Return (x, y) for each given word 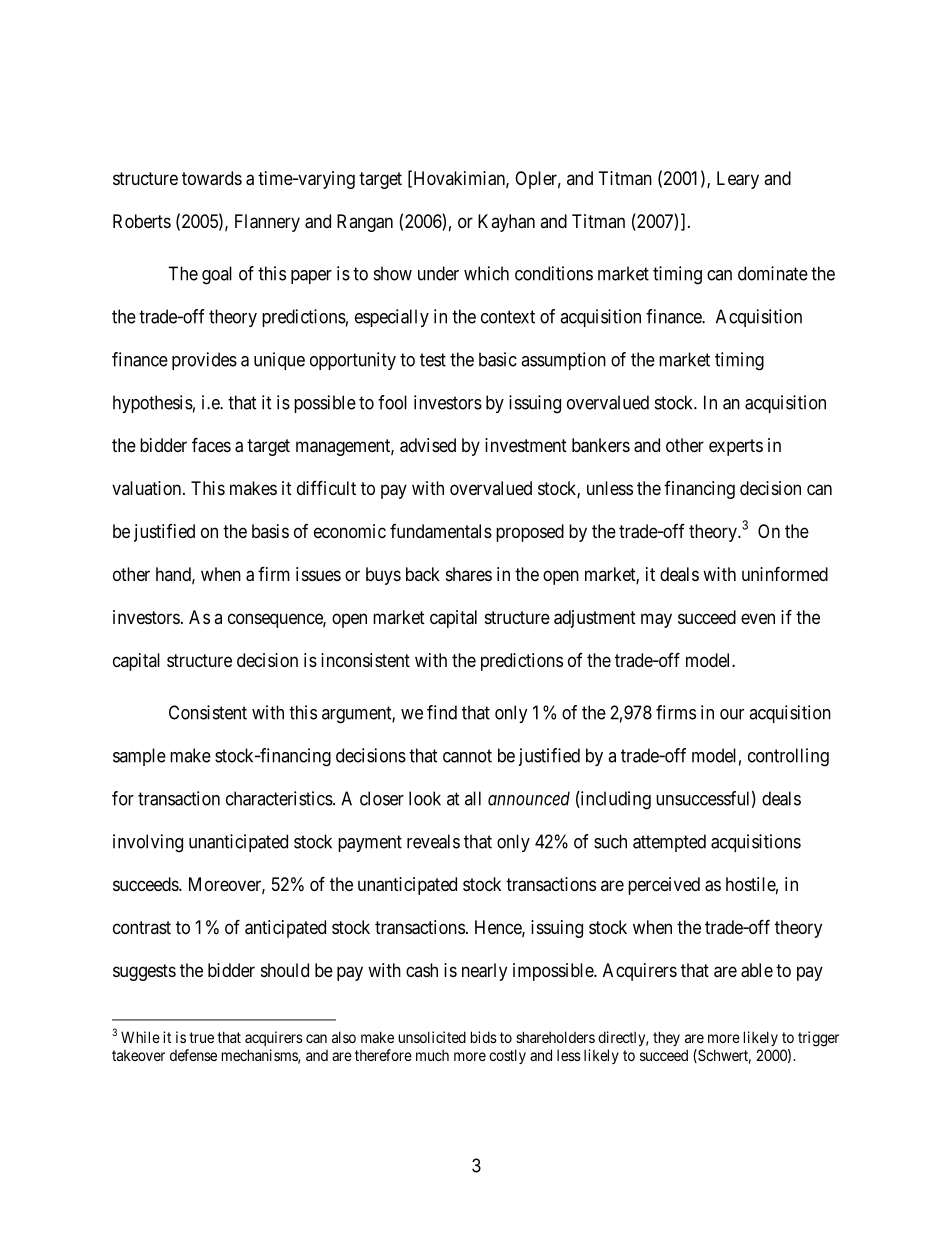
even (758, 618)
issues (318, 574)
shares (469, 574)
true (201, 1037)
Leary (738, 180)
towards (212, 178)
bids (484, 1037)
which (486, 273)
